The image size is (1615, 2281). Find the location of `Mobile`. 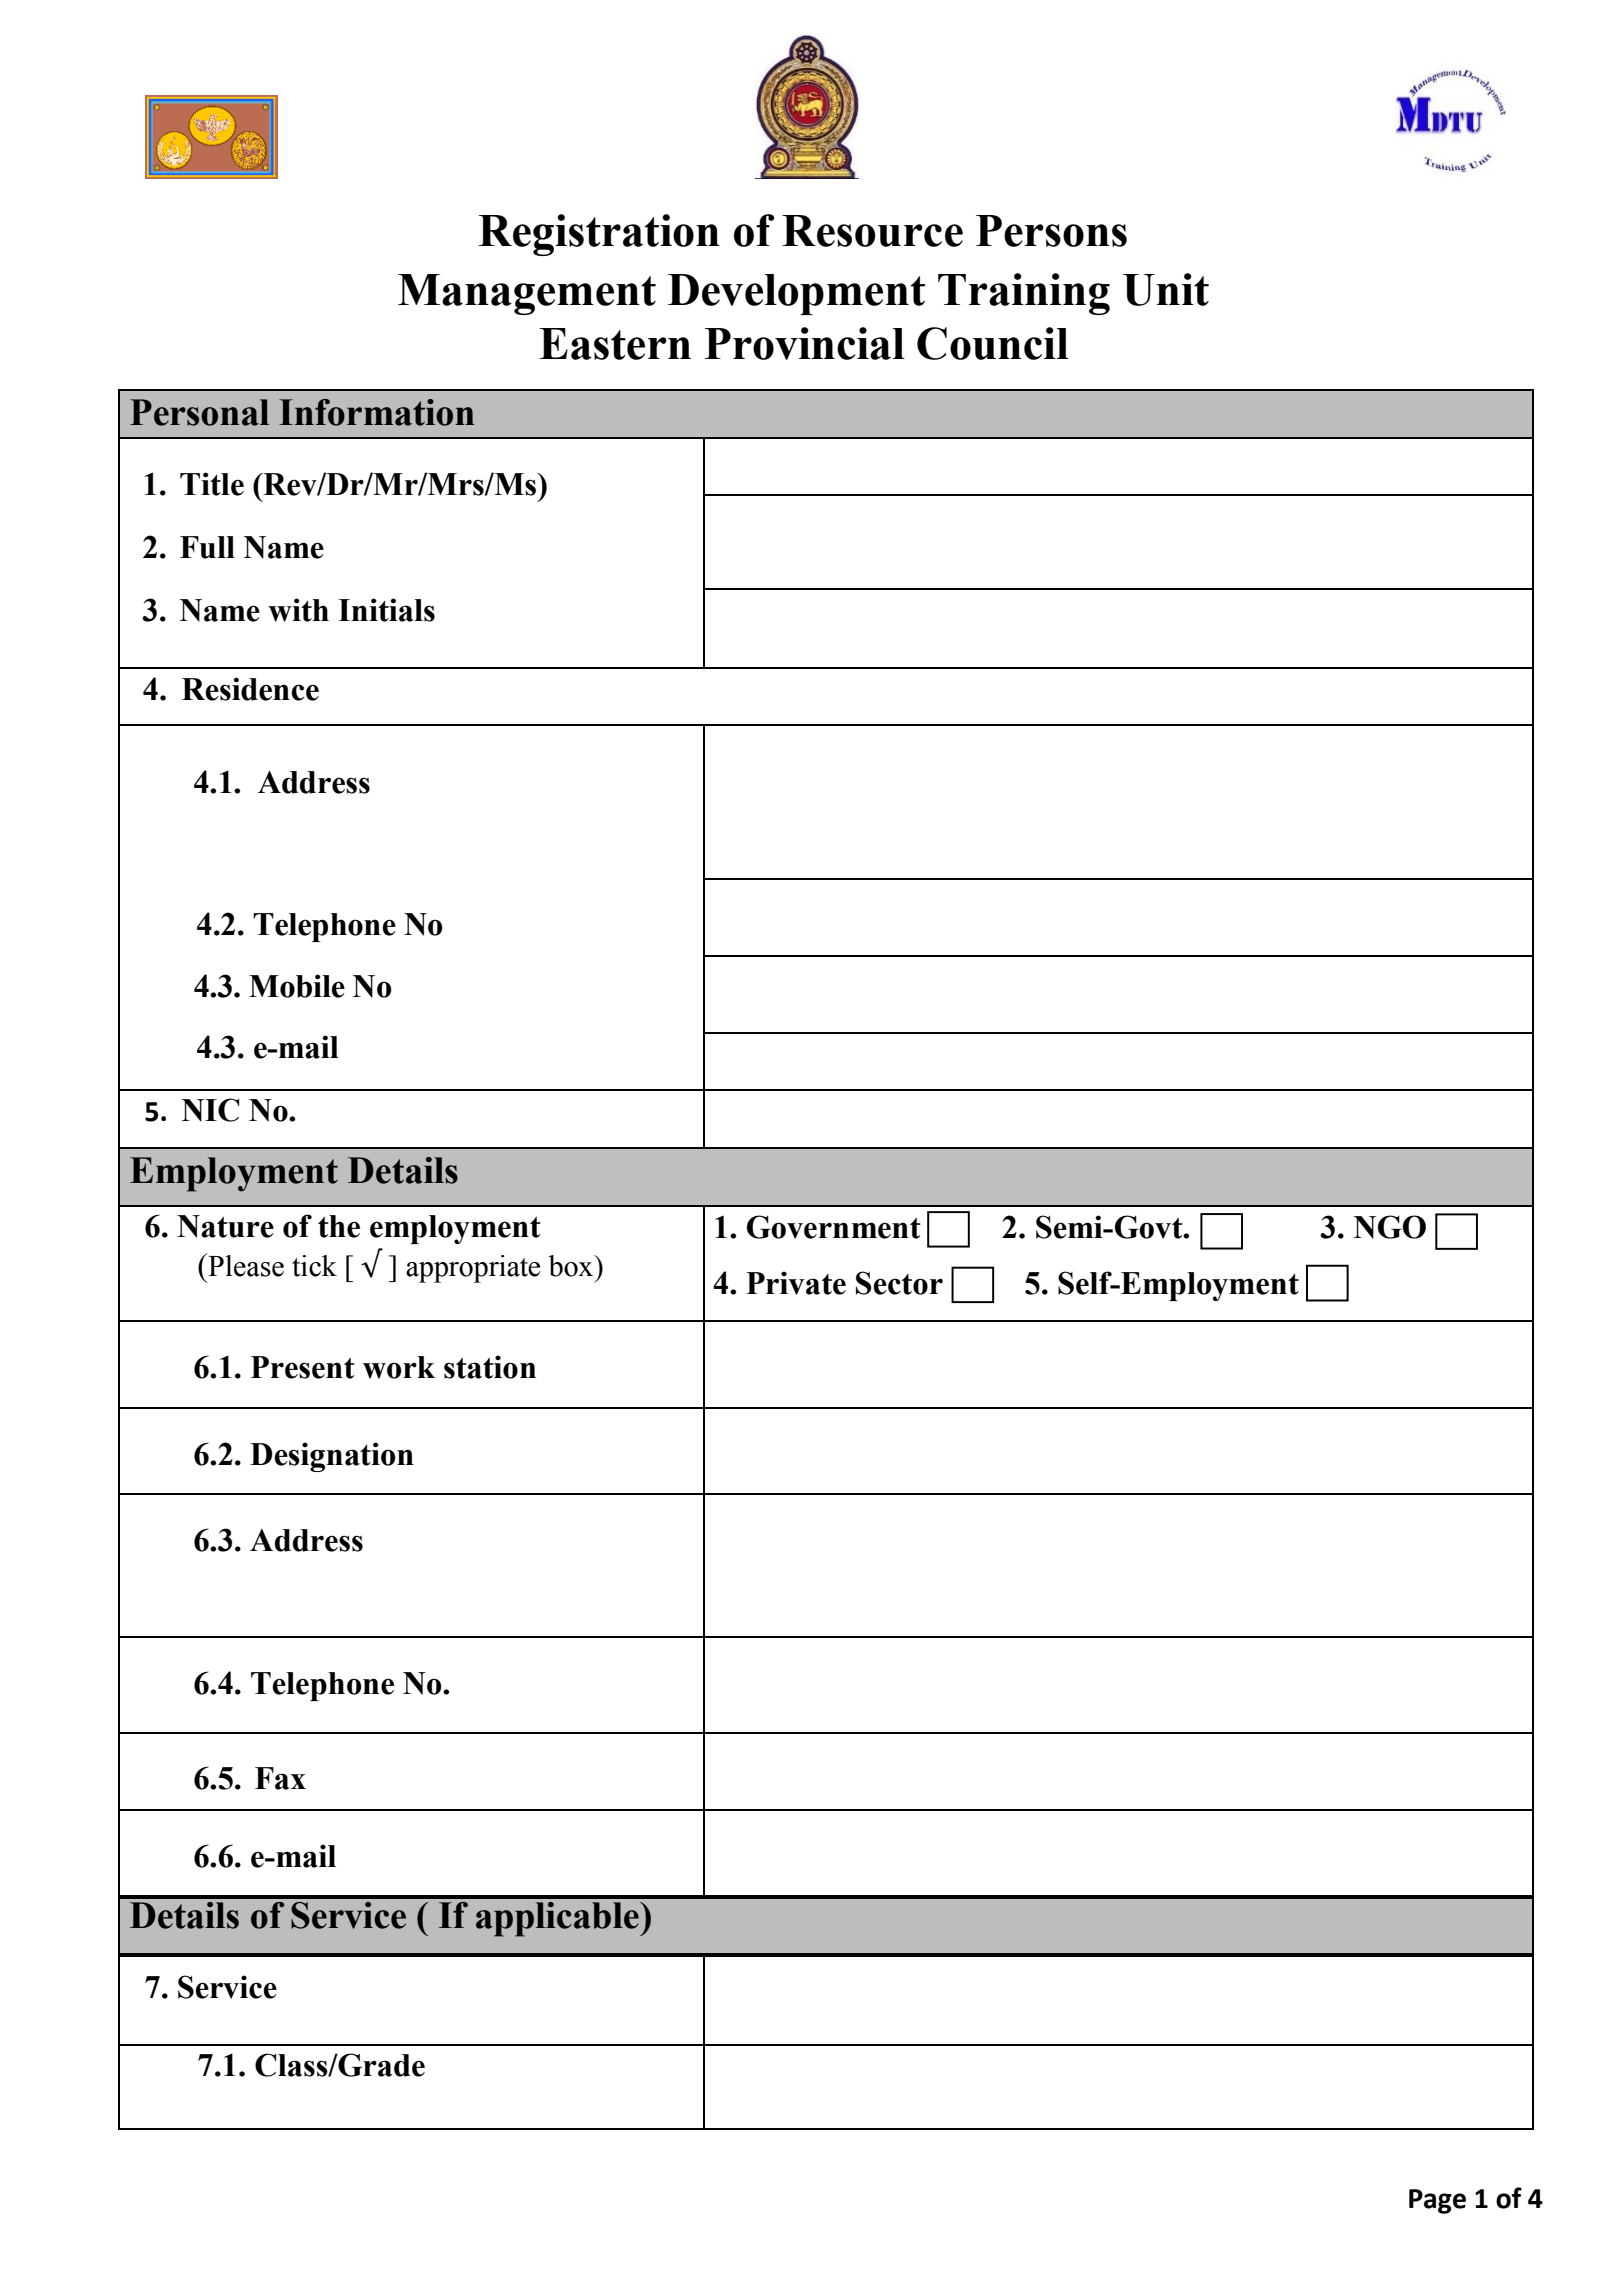

Mobile is located at coordinates (297, 986).
